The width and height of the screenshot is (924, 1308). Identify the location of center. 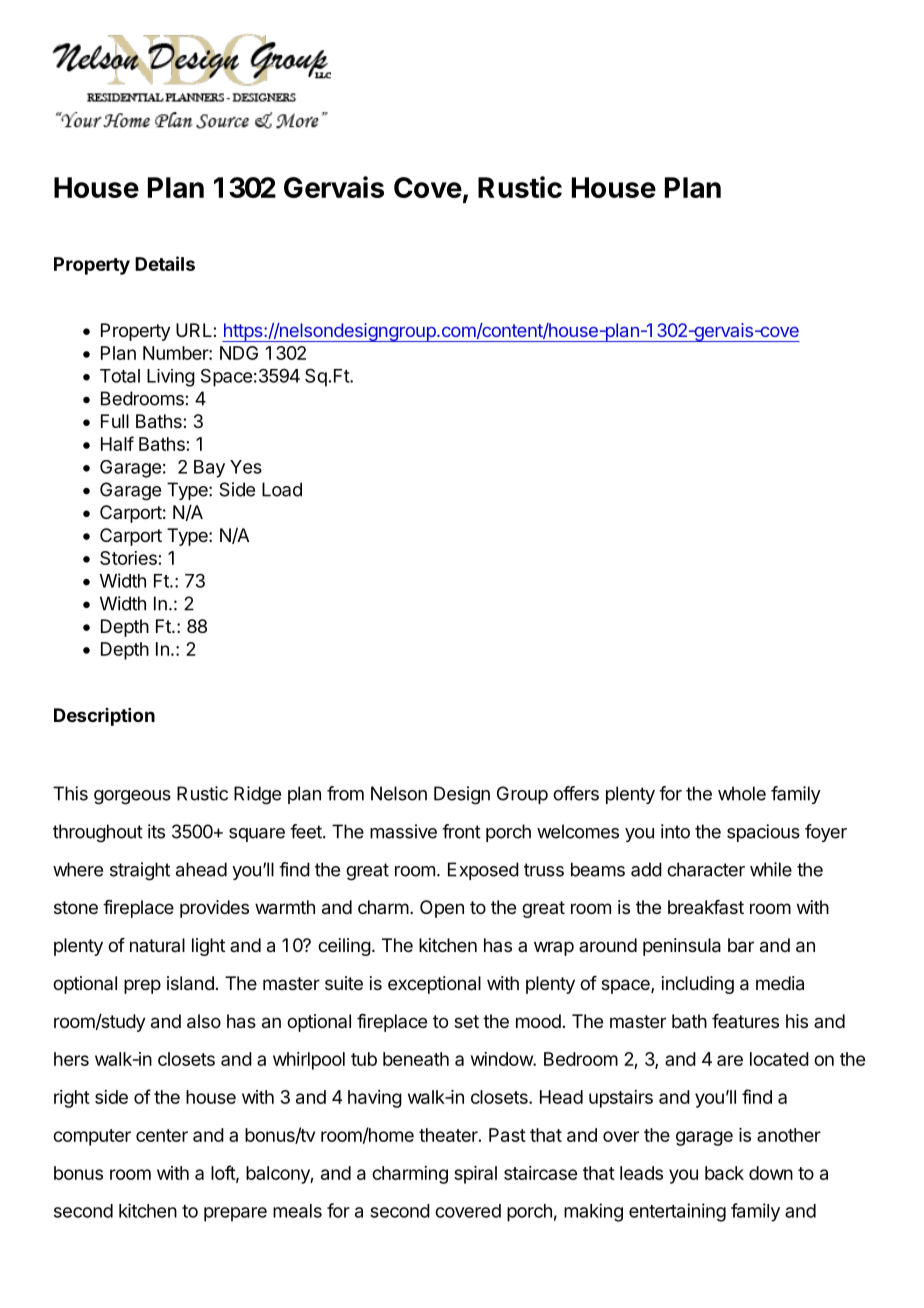
(162, 1135).
